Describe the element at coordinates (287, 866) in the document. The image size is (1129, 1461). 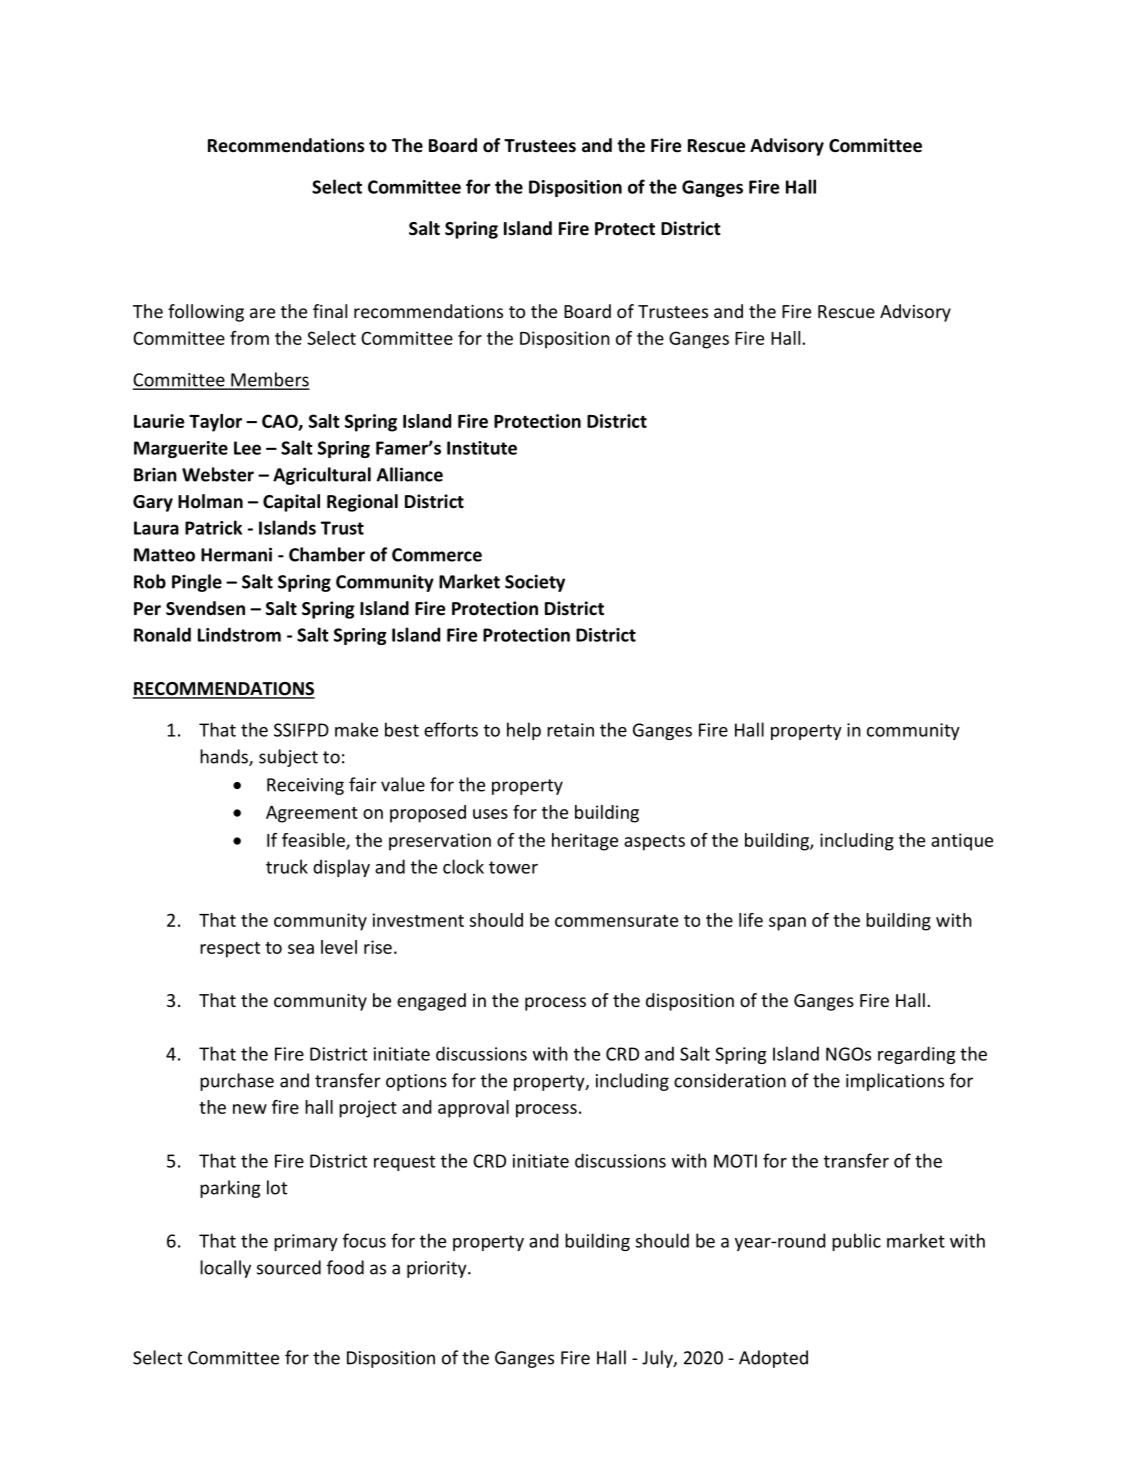
I see `truck` at that location.
